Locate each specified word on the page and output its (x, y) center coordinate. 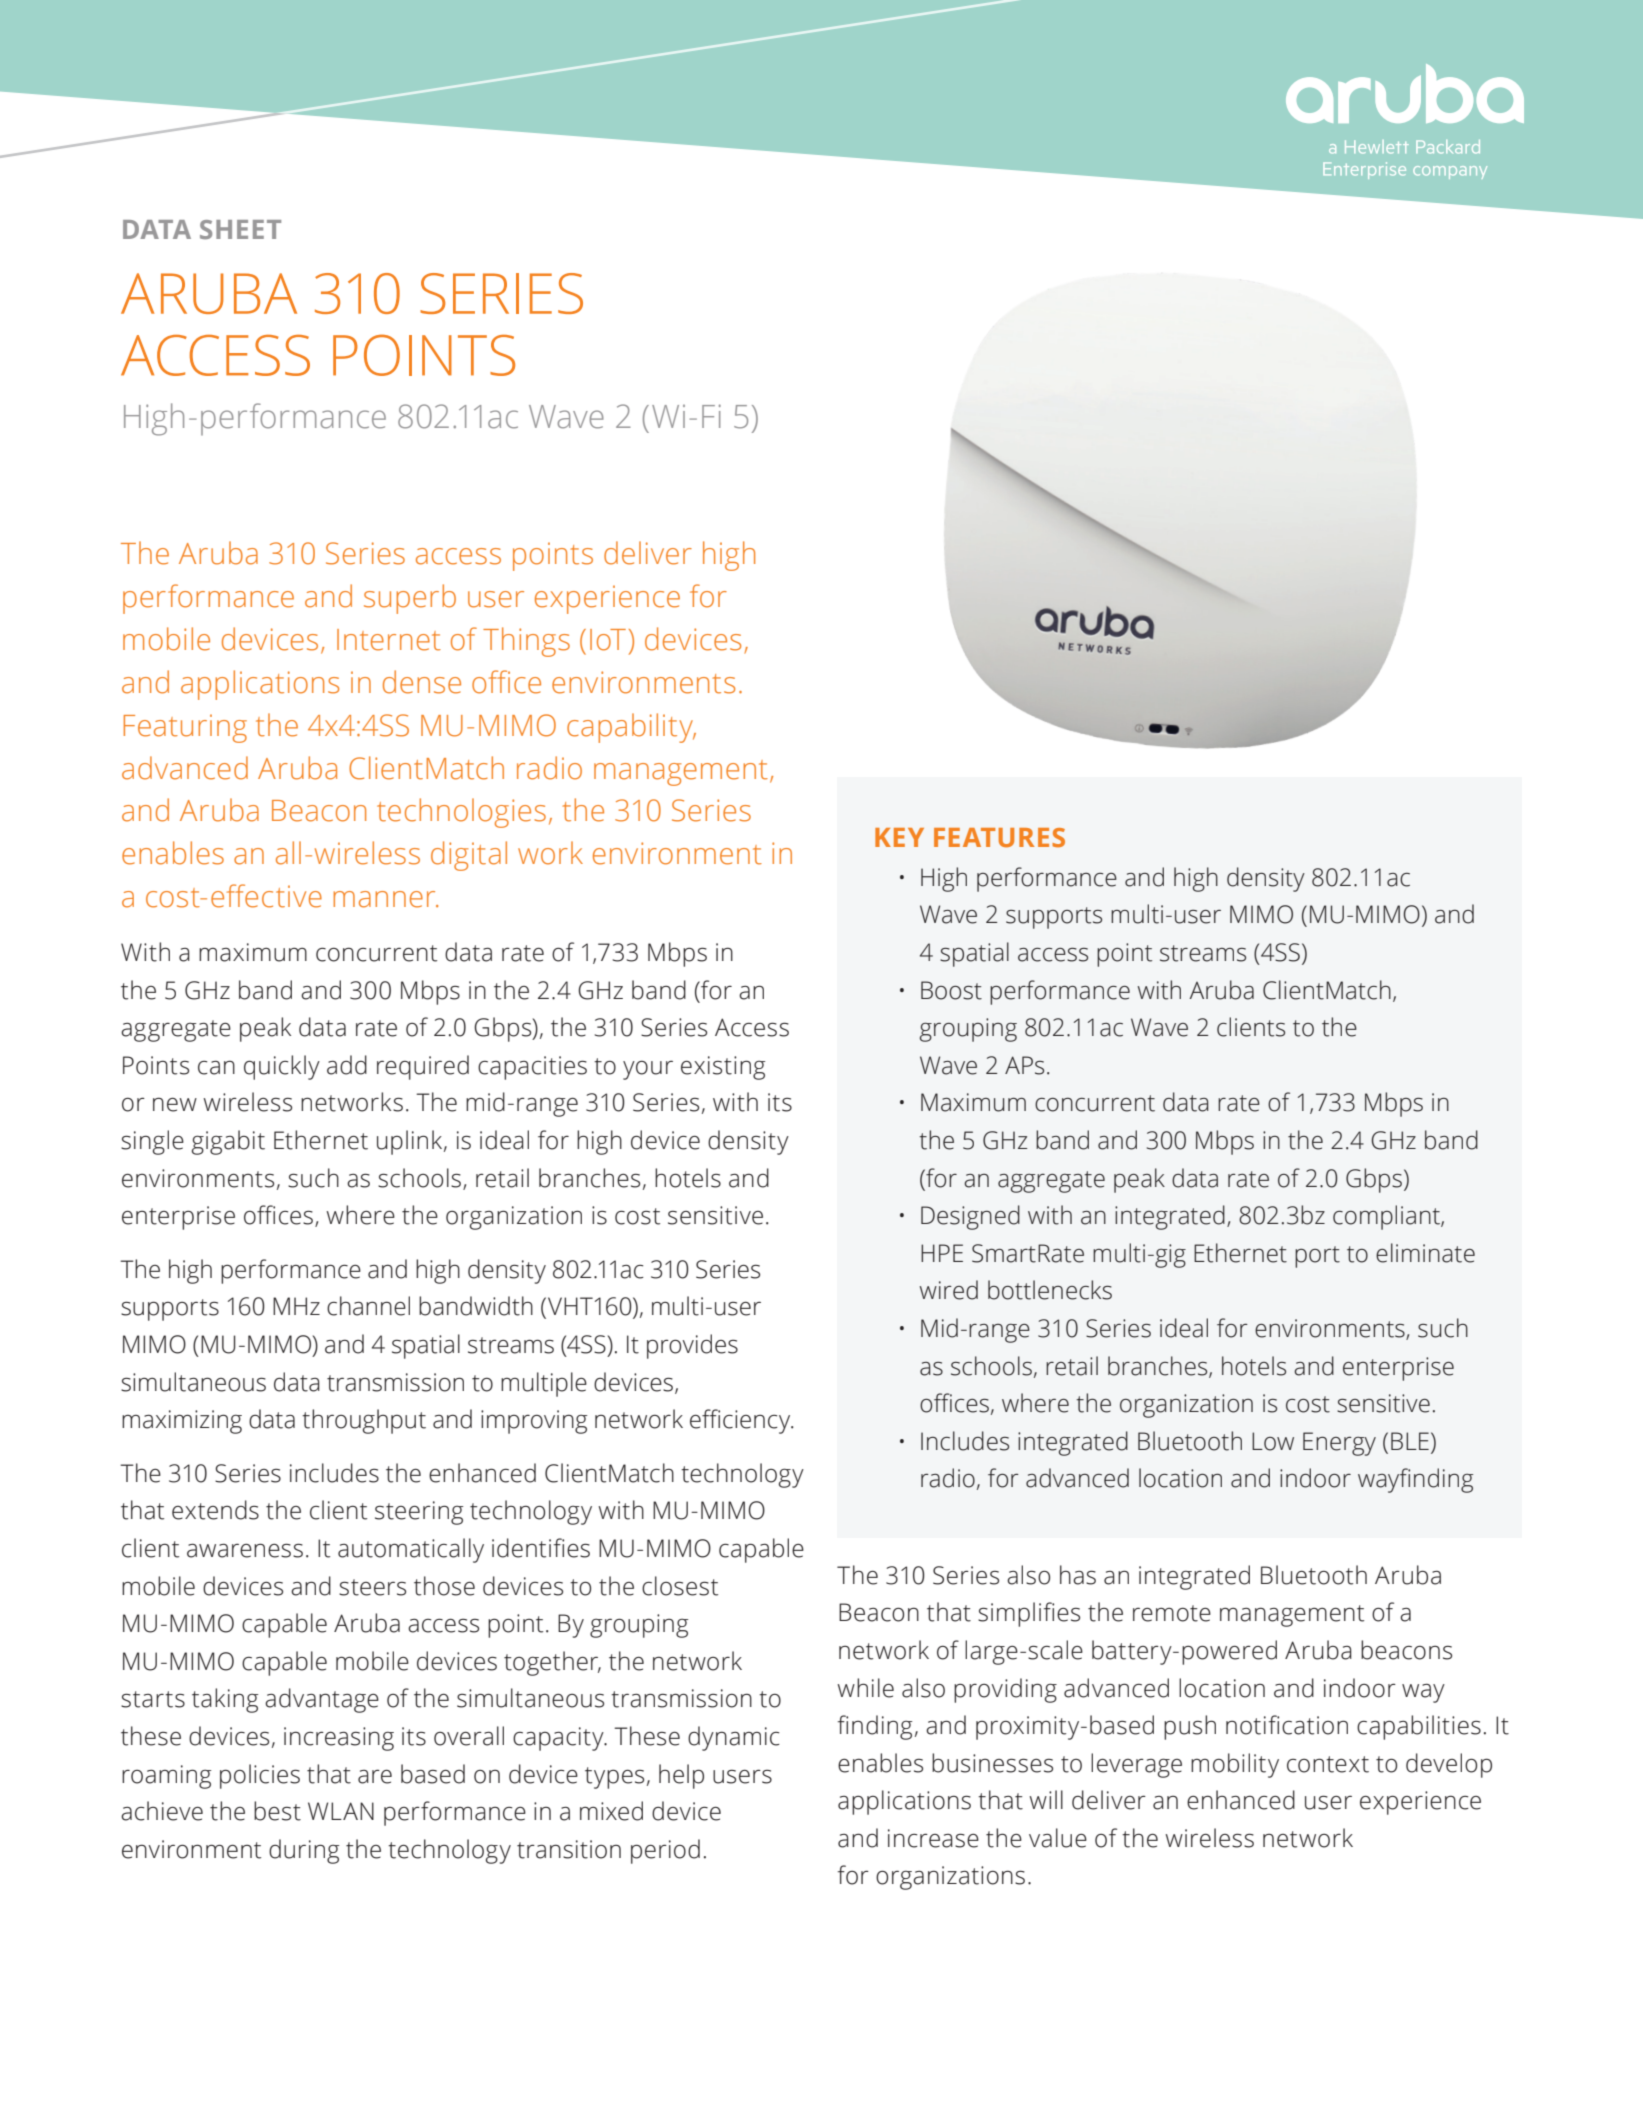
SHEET (240, 229)
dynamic (734, 1738)
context (1328, 1764)
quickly (282, 1067)
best (277, 1811)
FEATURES (999, 838)
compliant (1387, 1217)
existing (723, 1068)
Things (526, 642)
